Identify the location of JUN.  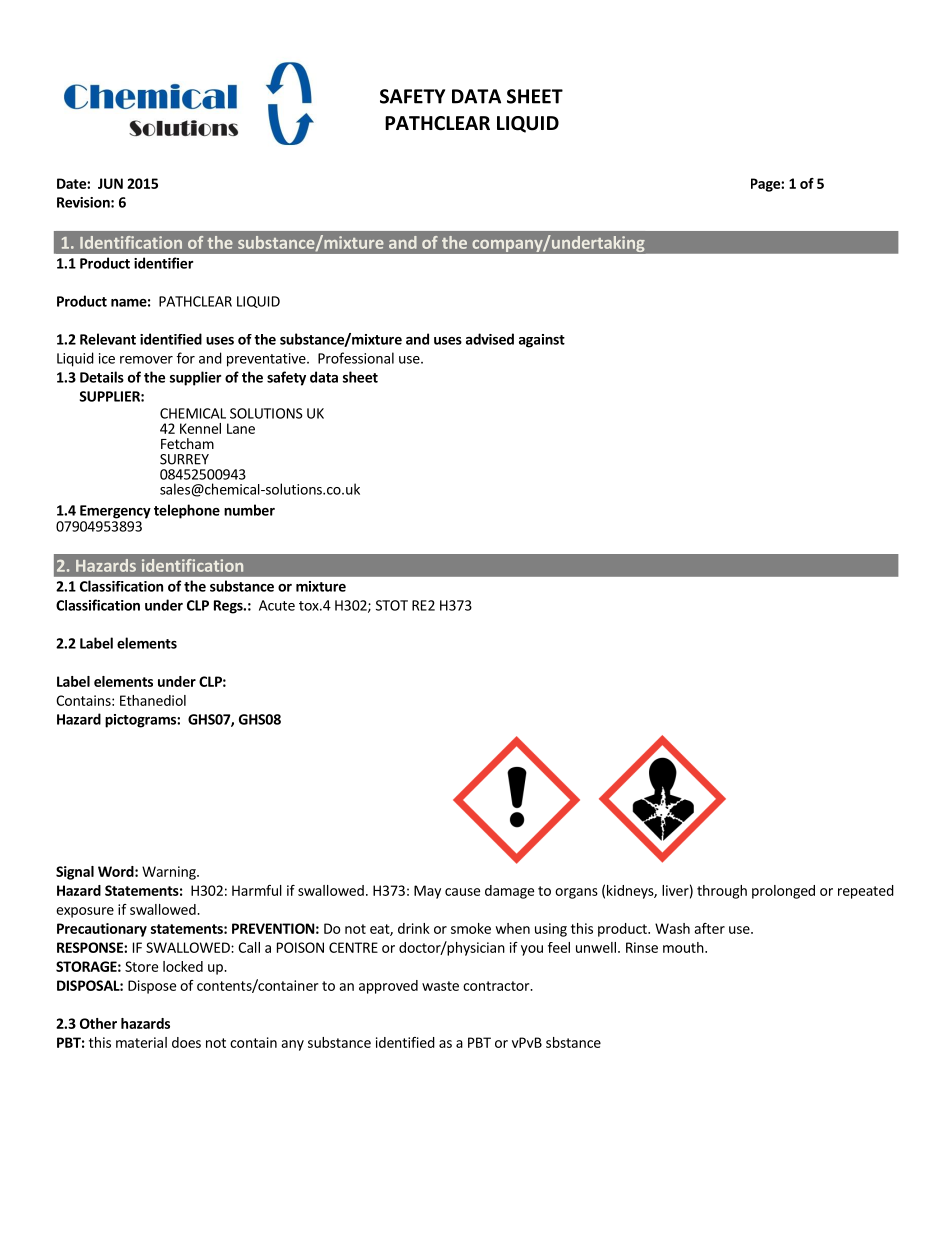
(110, 183).
